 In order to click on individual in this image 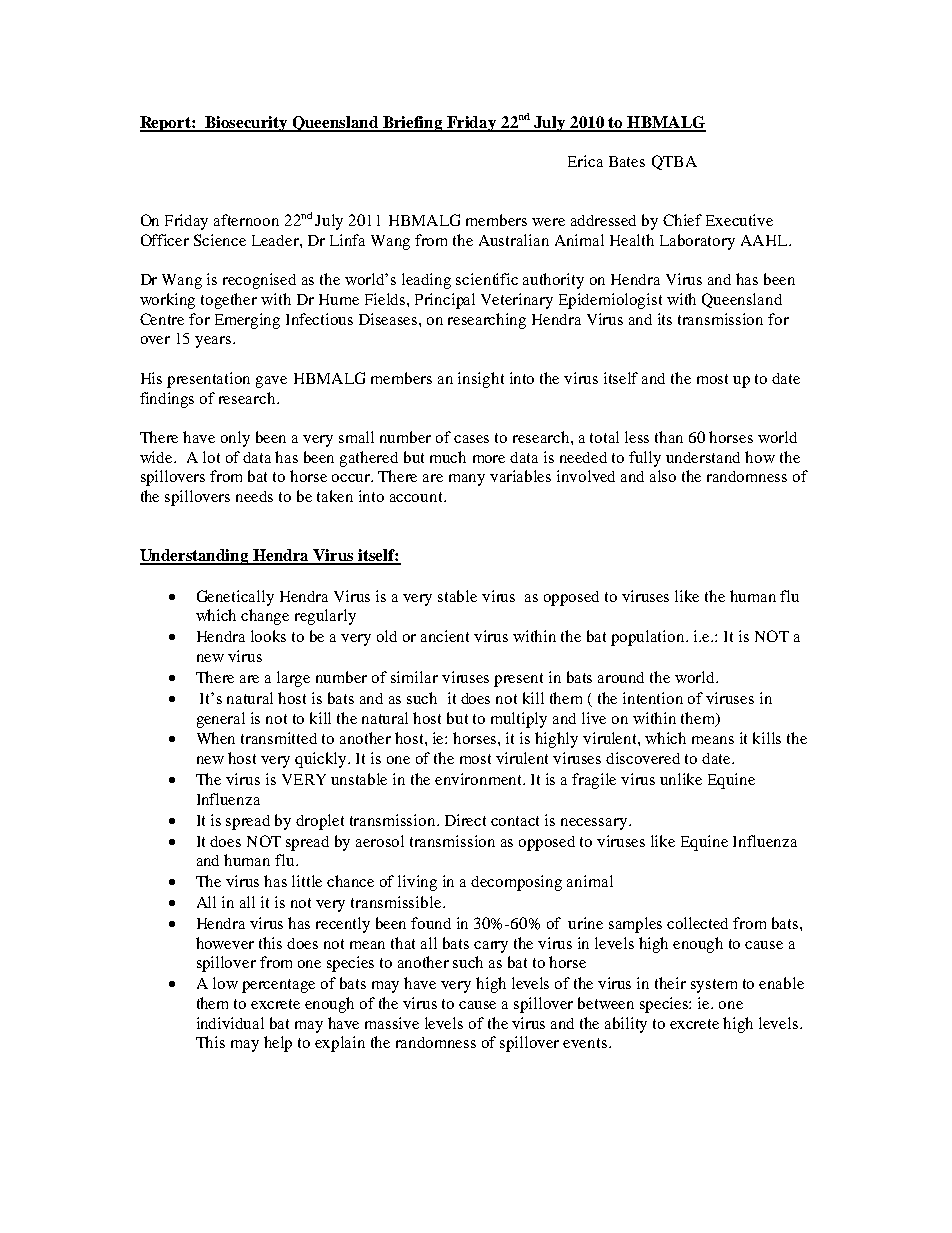, I will do `click(230, 1023)`.
